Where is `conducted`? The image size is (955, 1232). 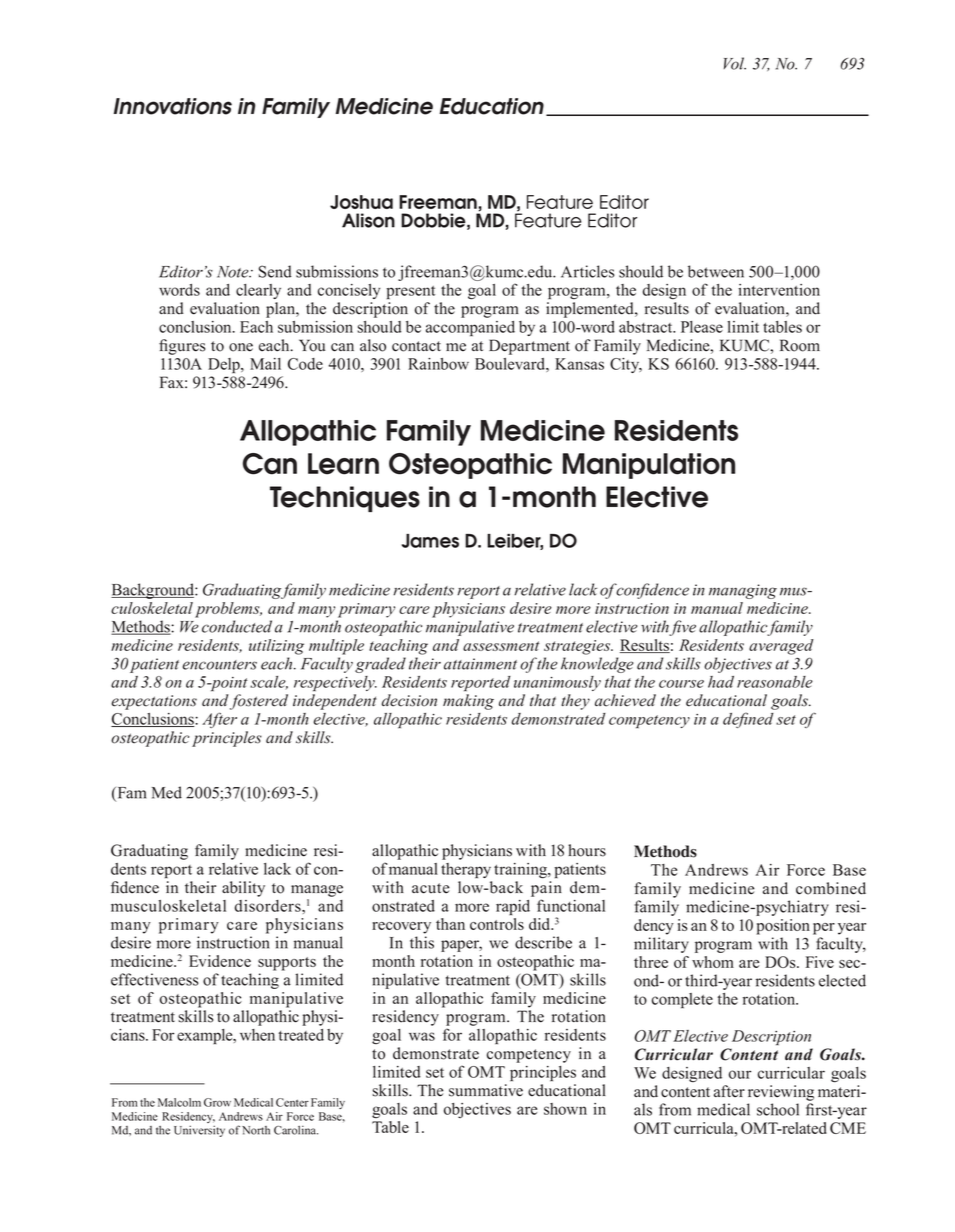 conducted is located at coordinates (237, 626).
